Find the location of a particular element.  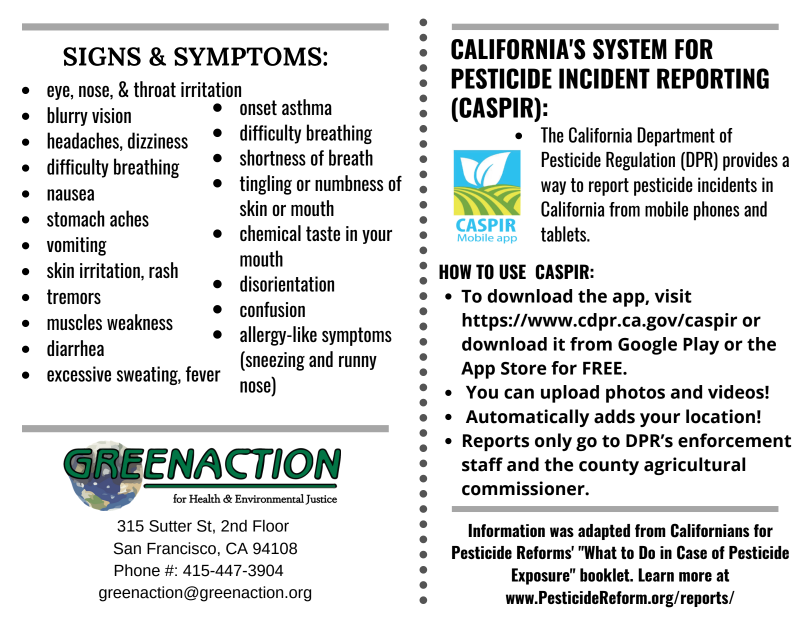

SIGNS is located at coordinates (102, 56).
